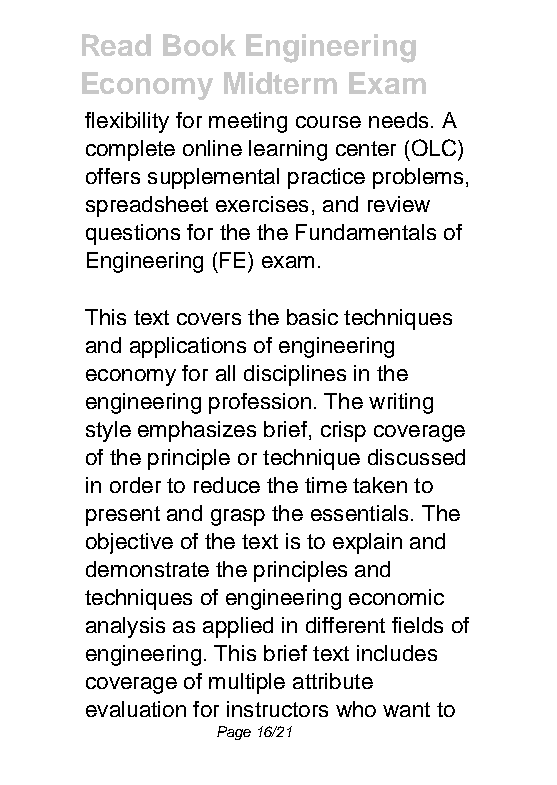  Describe the element at coordinates (238, 517) in the screenshot. I see `grasp` at that location.
